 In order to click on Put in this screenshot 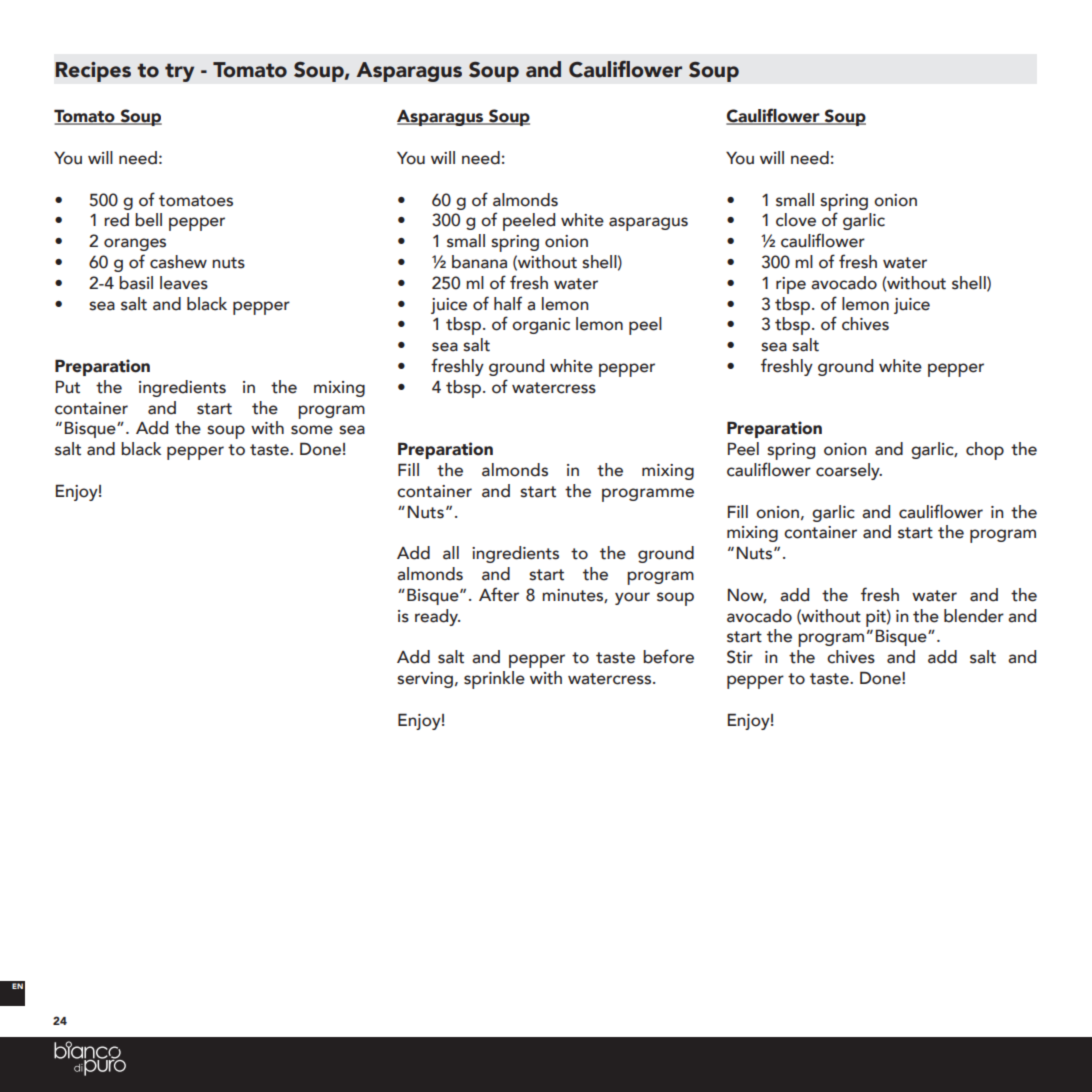, I will do `click(68, 387)`.
